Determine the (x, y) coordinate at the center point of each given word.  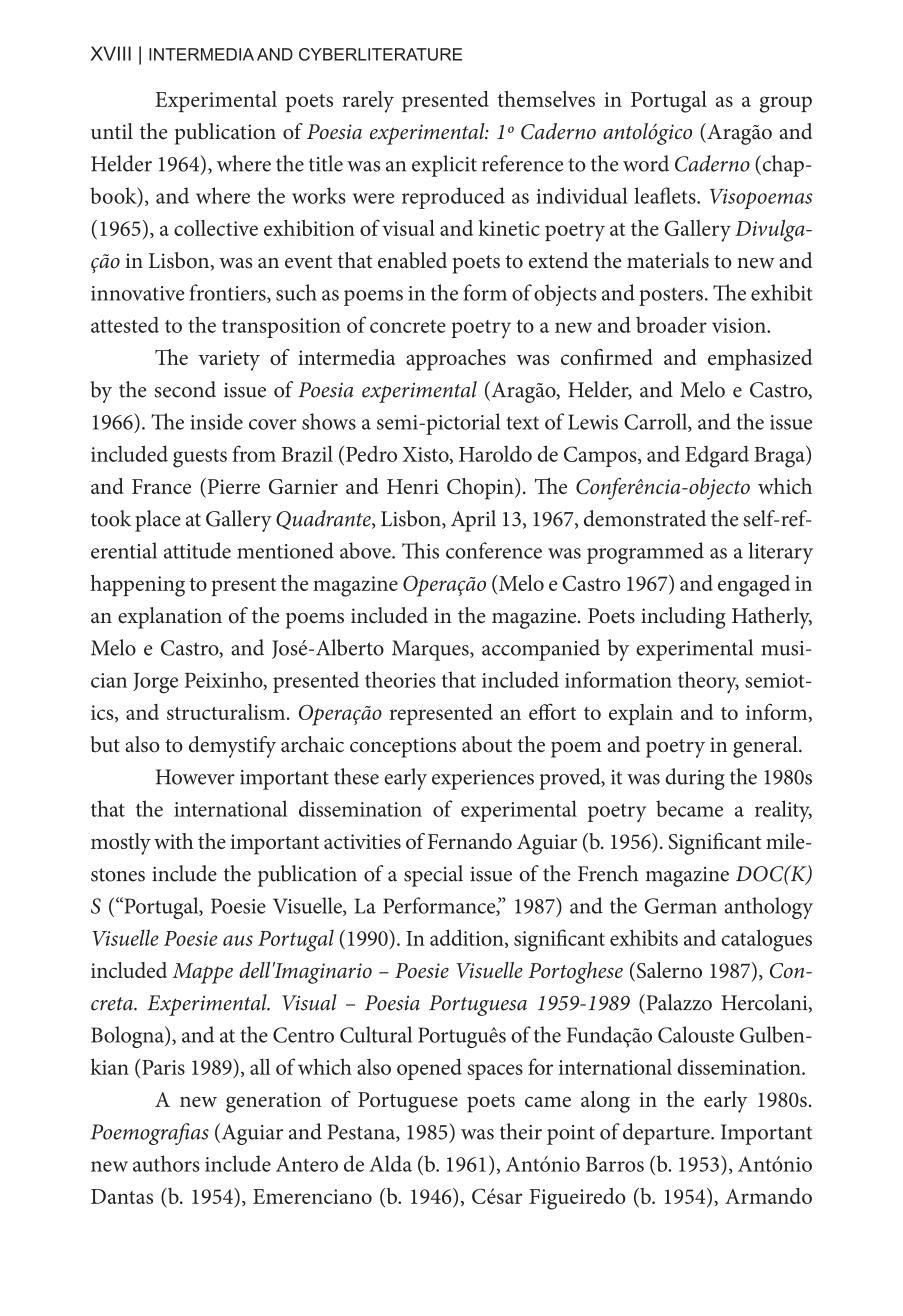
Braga (780, 457)
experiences (483, 780)
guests (200, 458)
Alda (390, 1163)
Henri (413, 486)
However (195, 777)
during (695, 779)
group (786, 104)
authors (166, 1163)
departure (667, 1134)
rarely (368, 102)
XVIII (110, 53)
